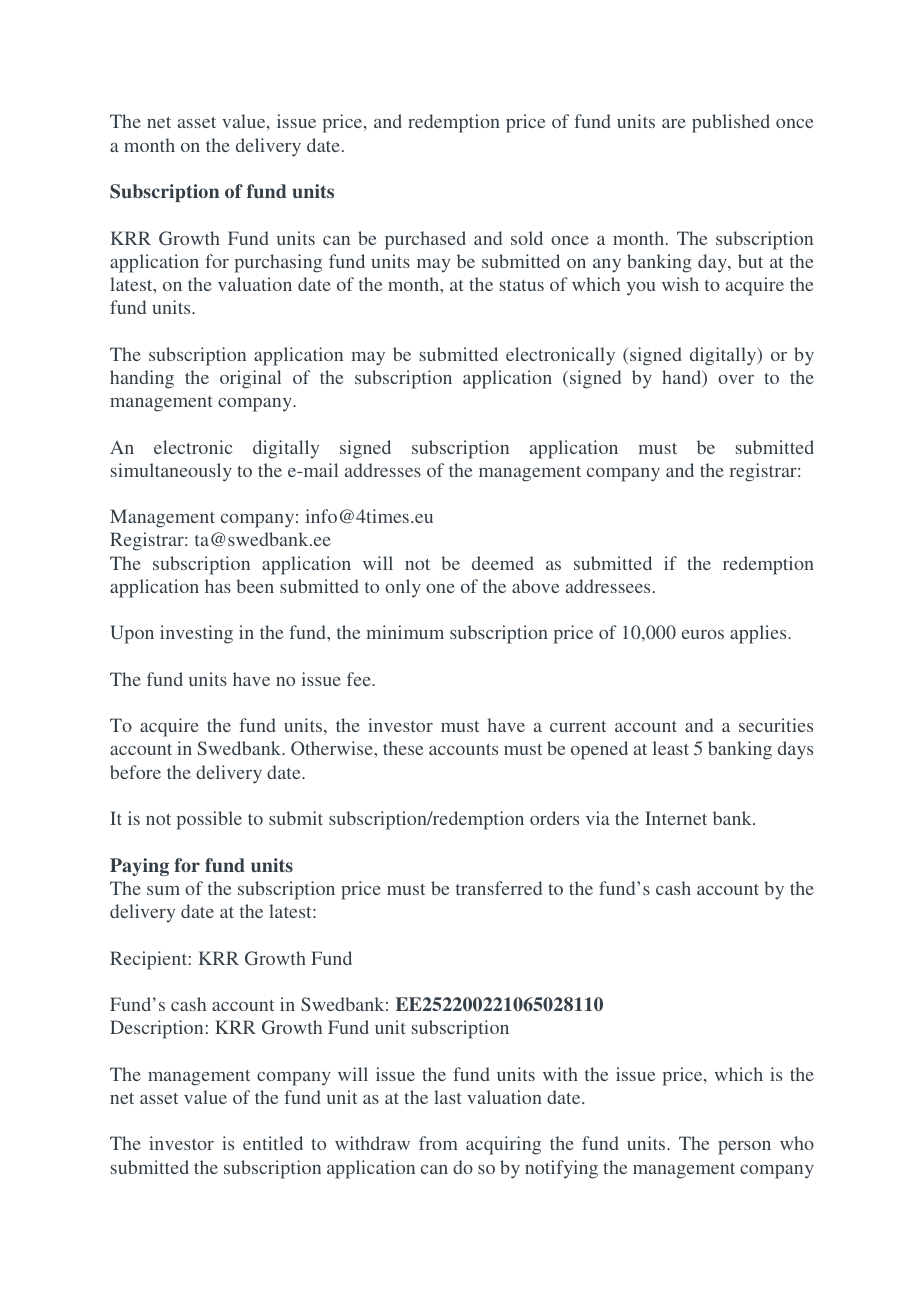  What do you see at coordinates (278, 263) in the image?
I see `purchasing` at bounding box center [278, 263].
